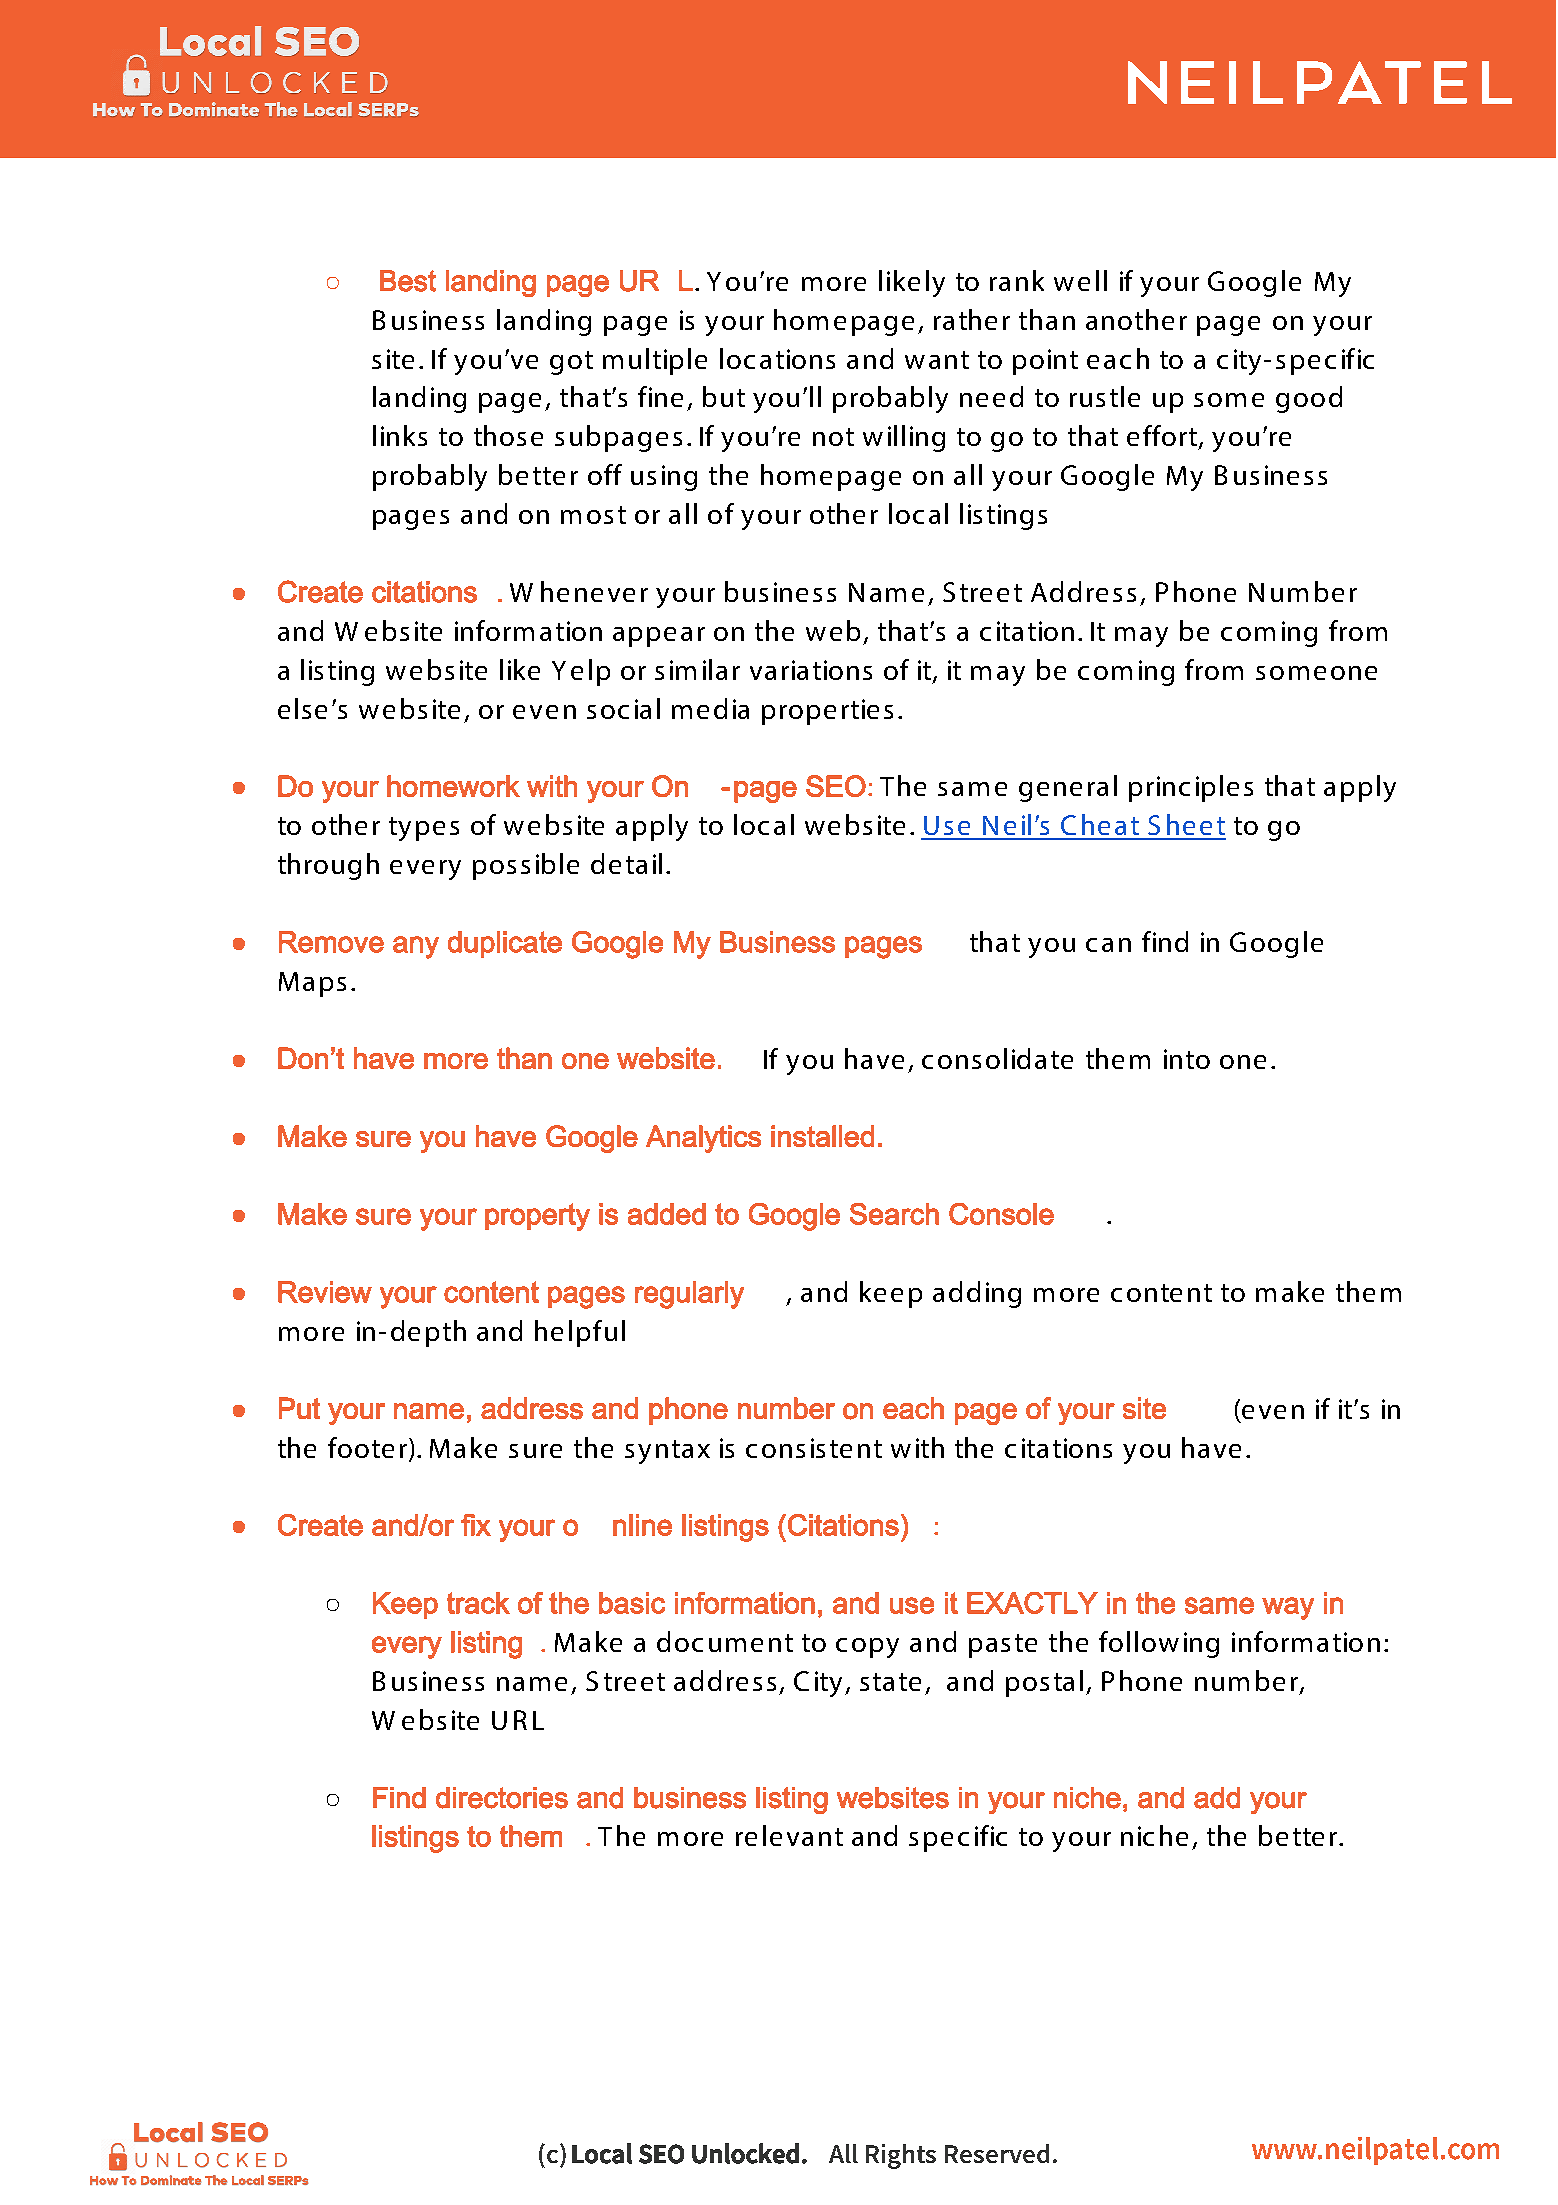 This image has height=2205, width=1558. I want to click on rustle, so click(1105, 396).
